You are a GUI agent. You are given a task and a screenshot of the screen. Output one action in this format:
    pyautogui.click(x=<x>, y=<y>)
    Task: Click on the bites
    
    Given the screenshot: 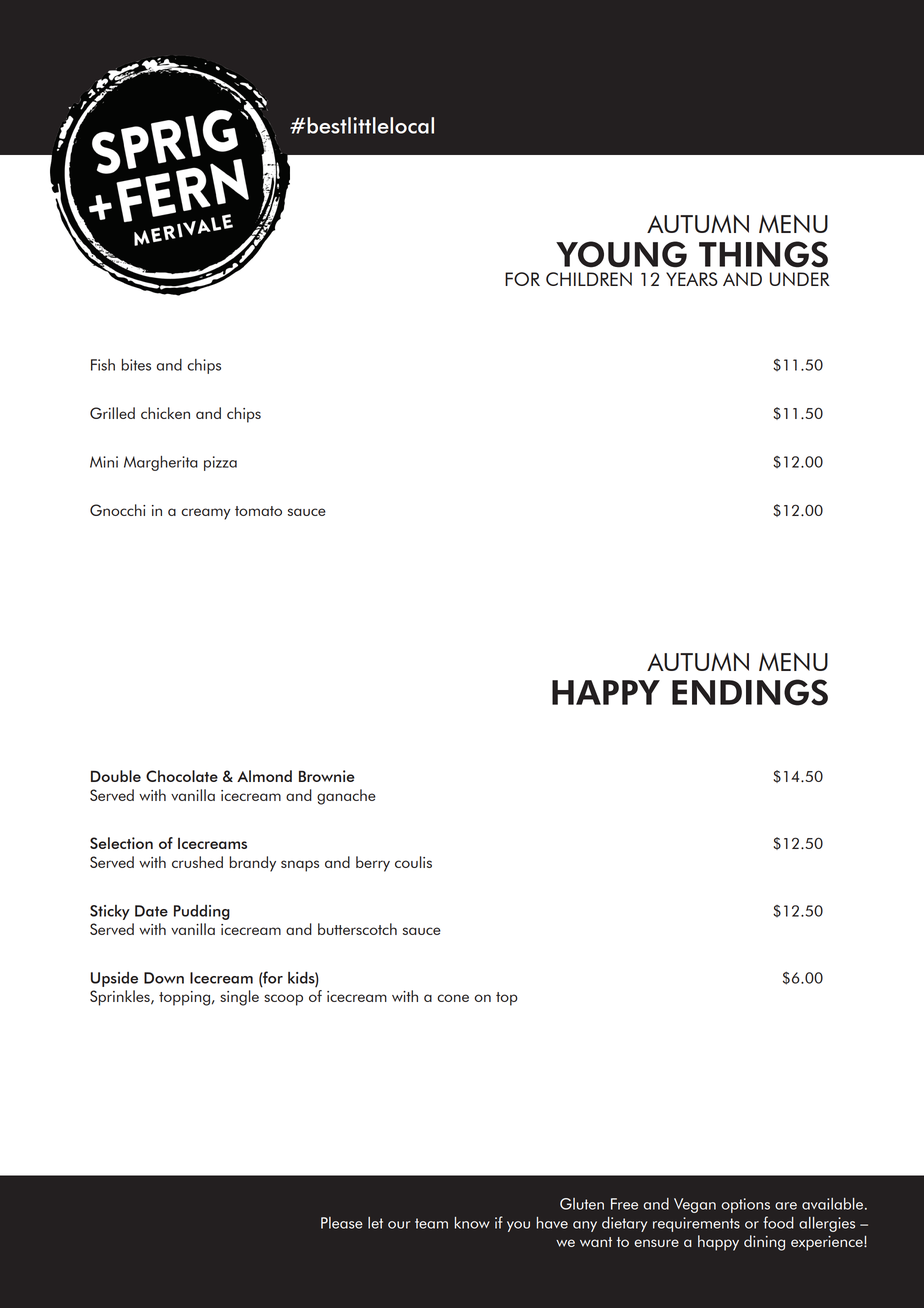 What is the action you would take?
    pyautogui.click(x=136, y=365)
